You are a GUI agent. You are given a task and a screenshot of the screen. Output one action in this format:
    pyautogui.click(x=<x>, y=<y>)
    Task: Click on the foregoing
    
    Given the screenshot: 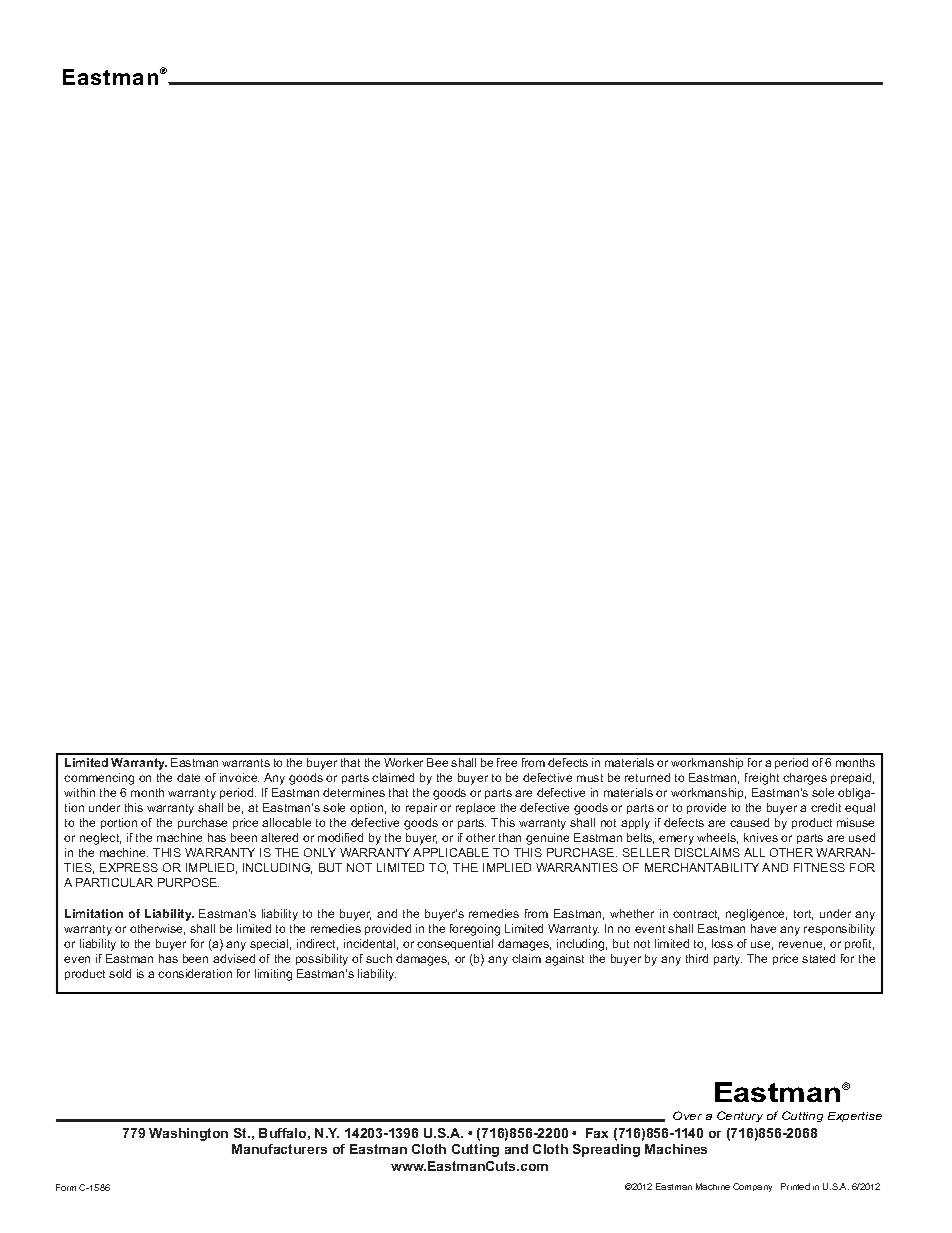 What is the action you would take?
    pyautogui.click(x=475, y=930)
